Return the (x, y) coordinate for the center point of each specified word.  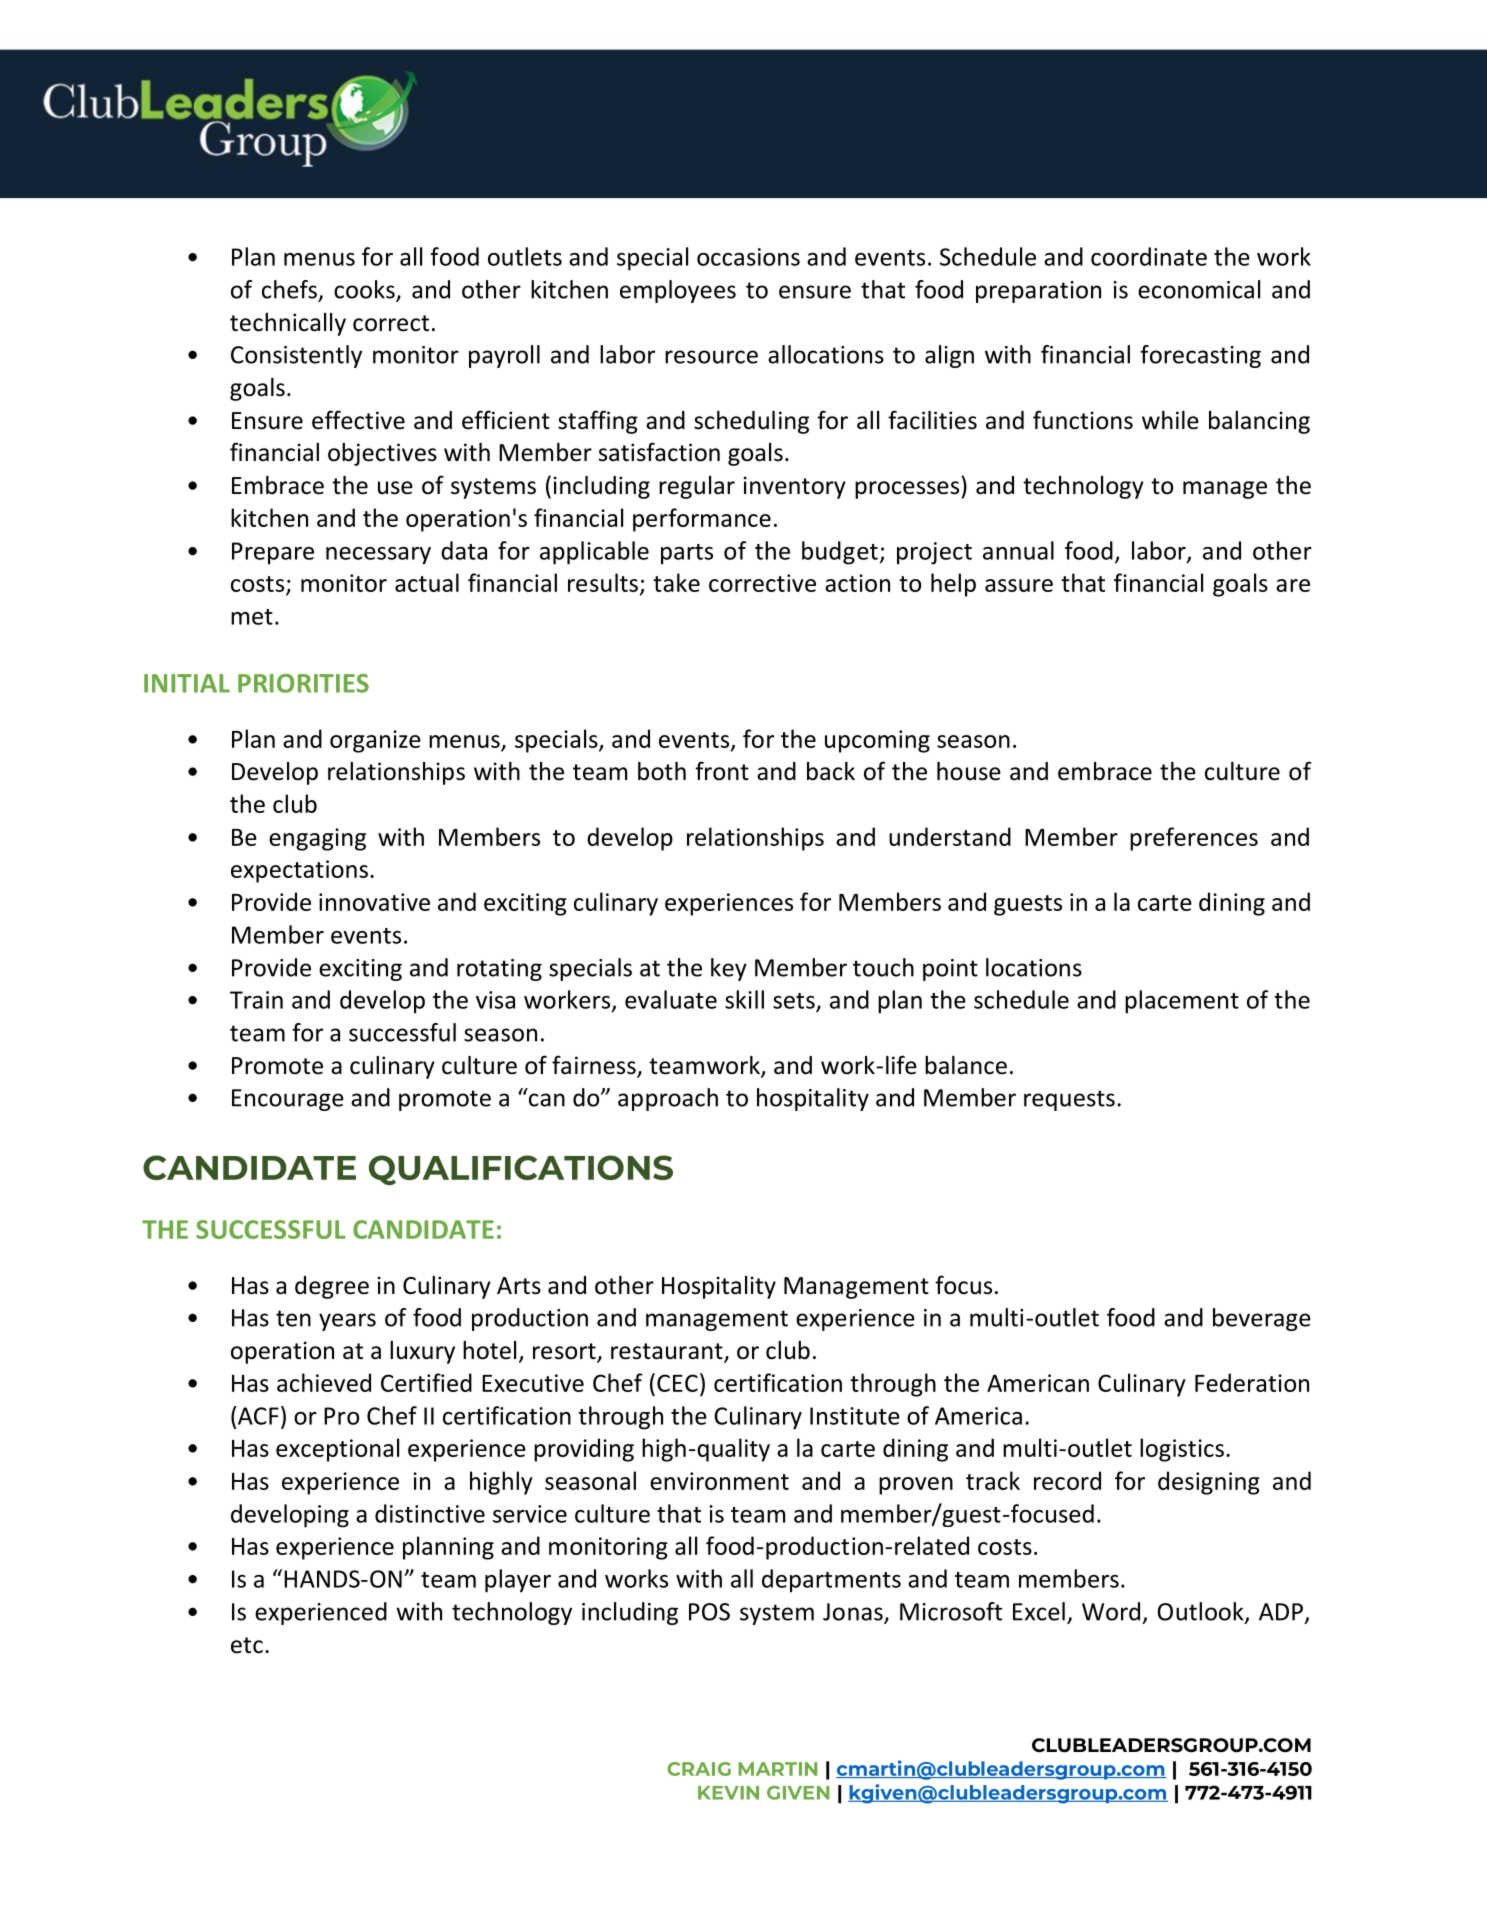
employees (678, 291)
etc (247, 1645)
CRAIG (699, 1769)
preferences (1194, 839)
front (722, 771)
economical (1199, 289)
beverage (1262, 1319)
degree (332, 1287)
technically (288, 324)
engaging (317, 839)
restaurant (668, 1352)
